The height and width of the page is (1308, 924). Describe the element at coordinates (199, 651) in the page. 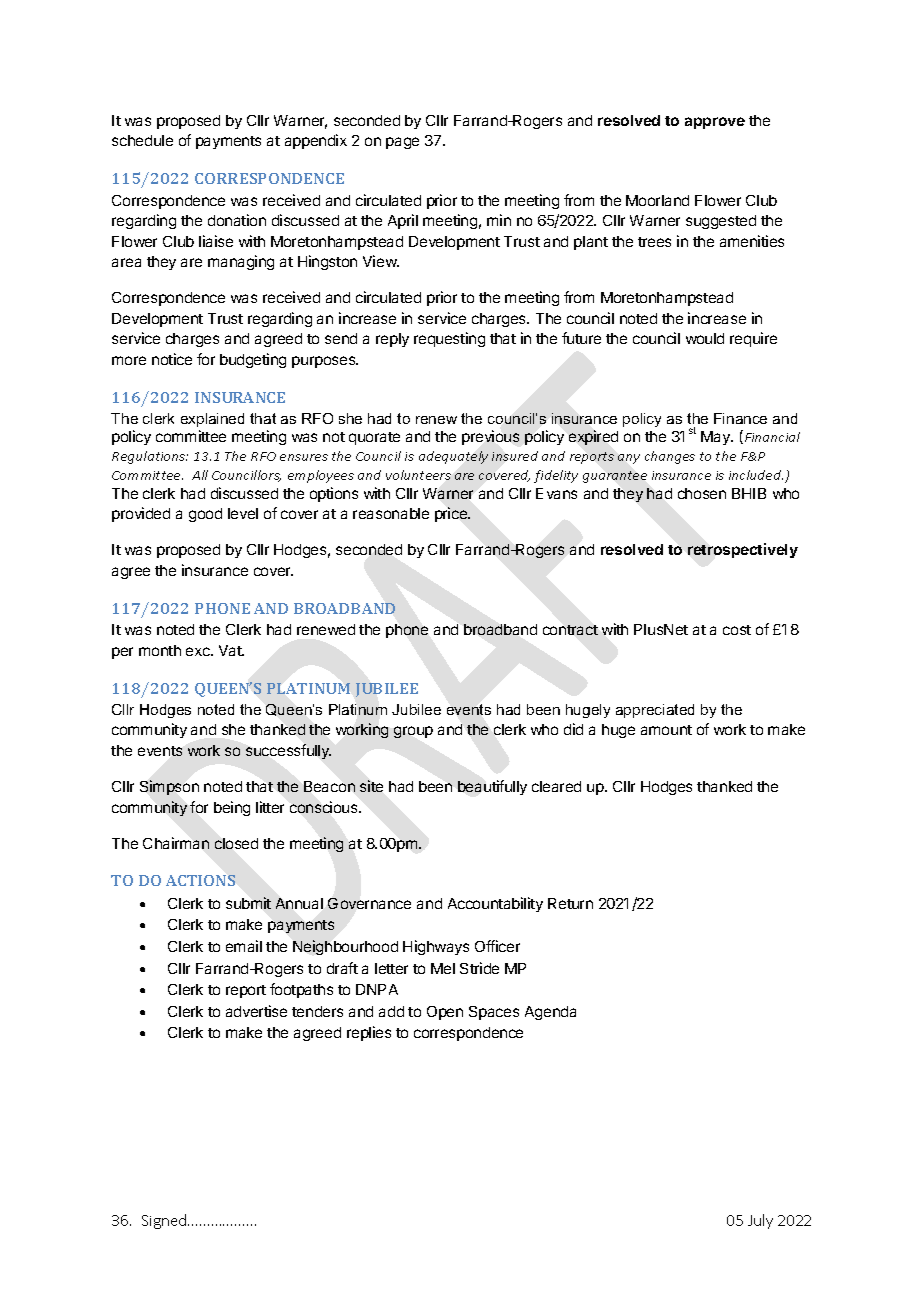

I see `exc` at that location.
